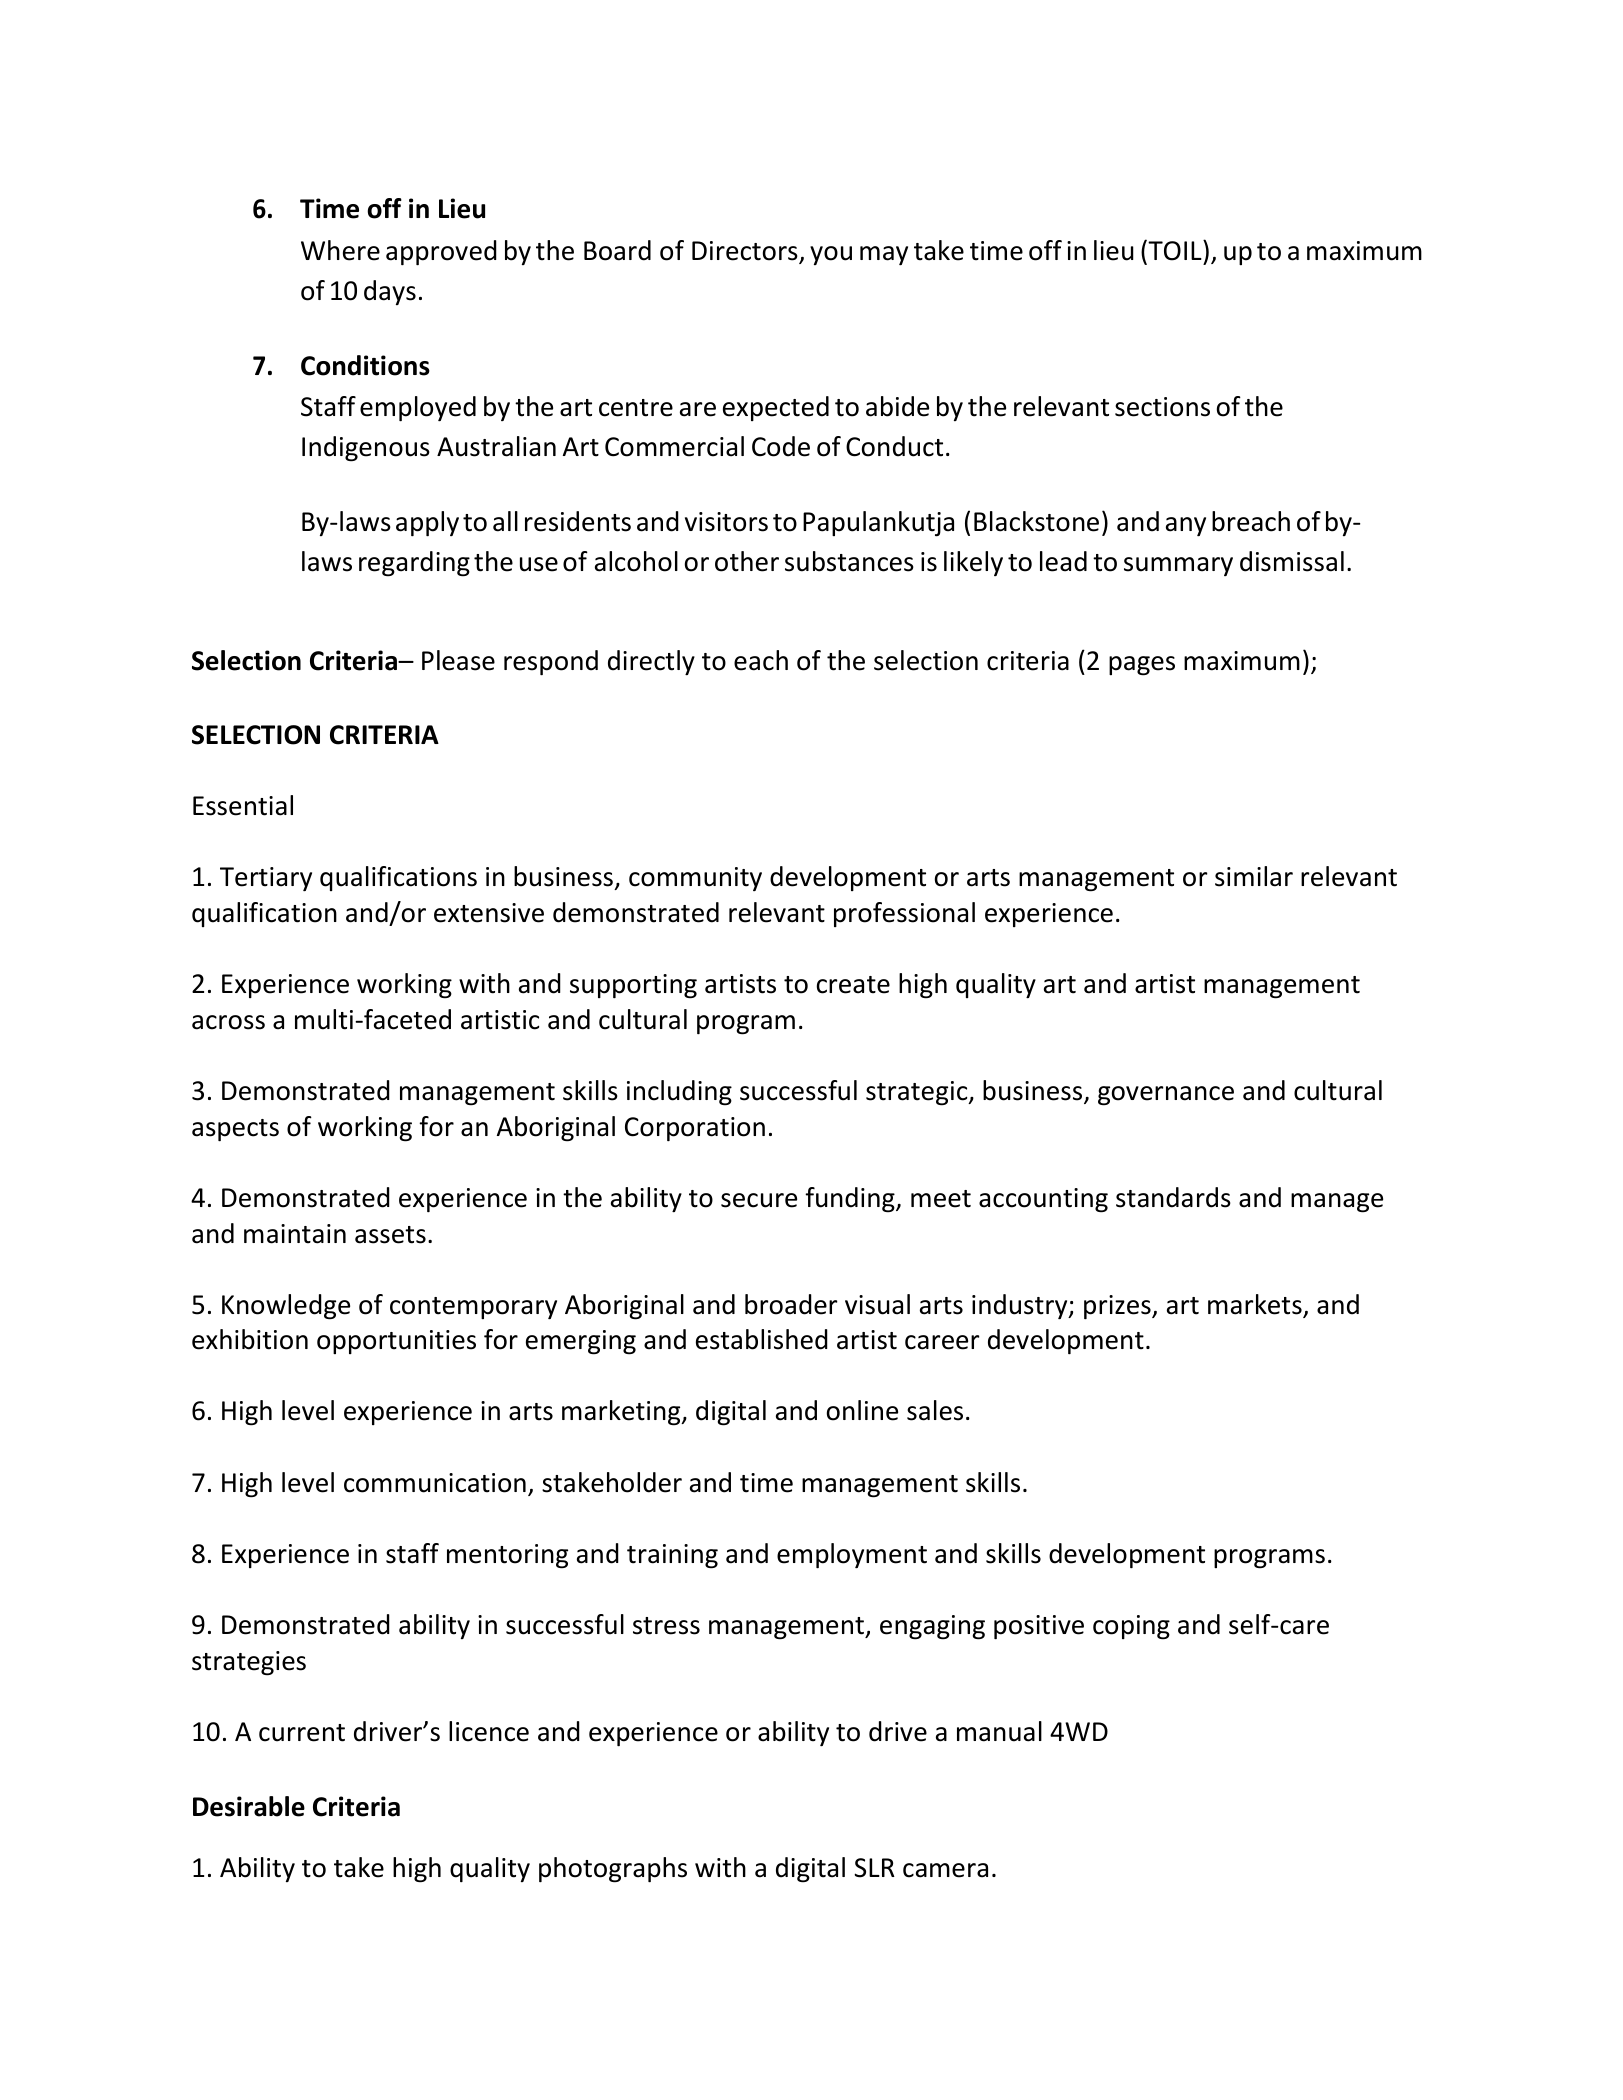  I want to click on days, so click(390, 292).
